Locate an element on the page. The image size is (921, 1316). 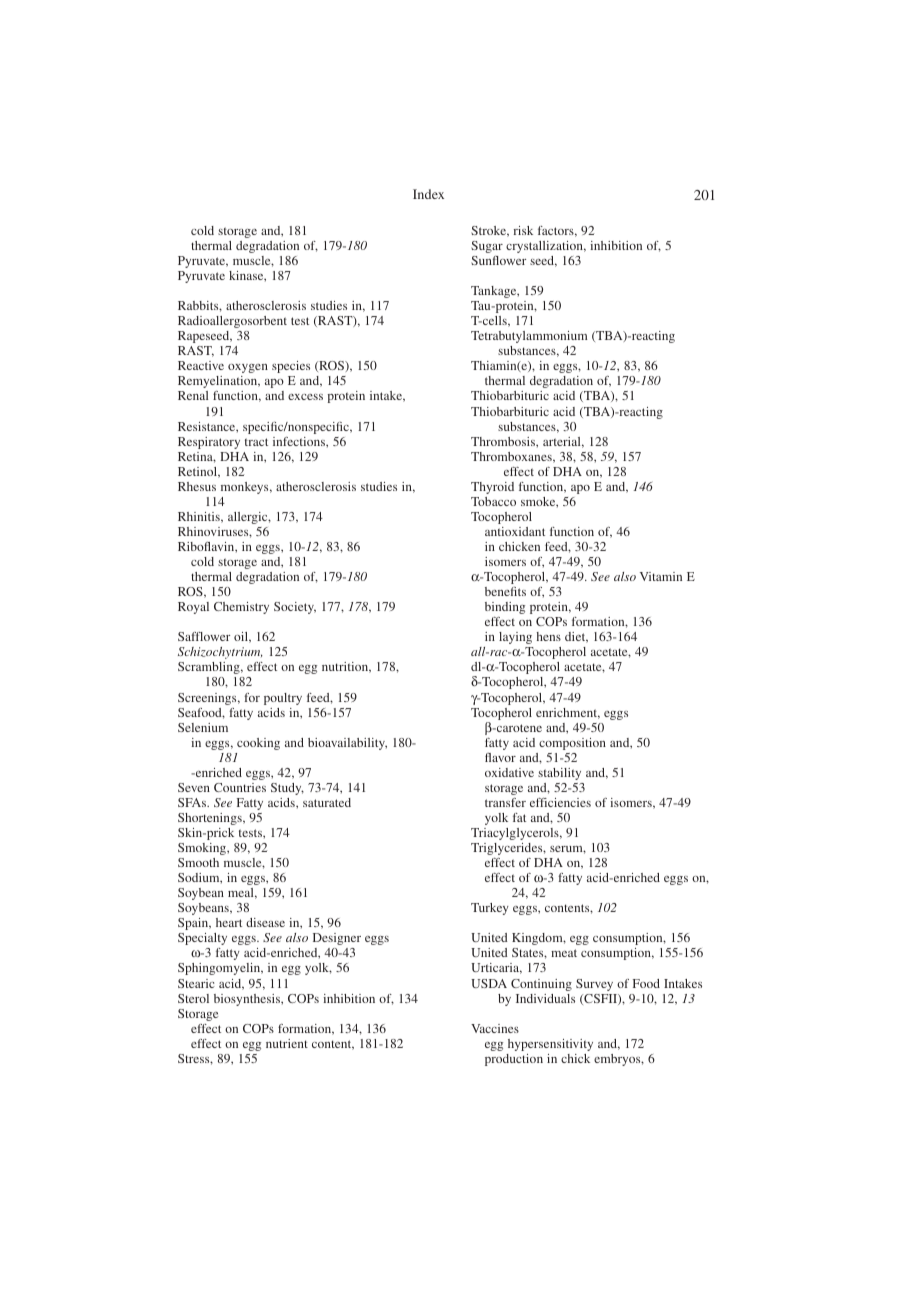
Thyroid is located at coordinates (492, 488).
